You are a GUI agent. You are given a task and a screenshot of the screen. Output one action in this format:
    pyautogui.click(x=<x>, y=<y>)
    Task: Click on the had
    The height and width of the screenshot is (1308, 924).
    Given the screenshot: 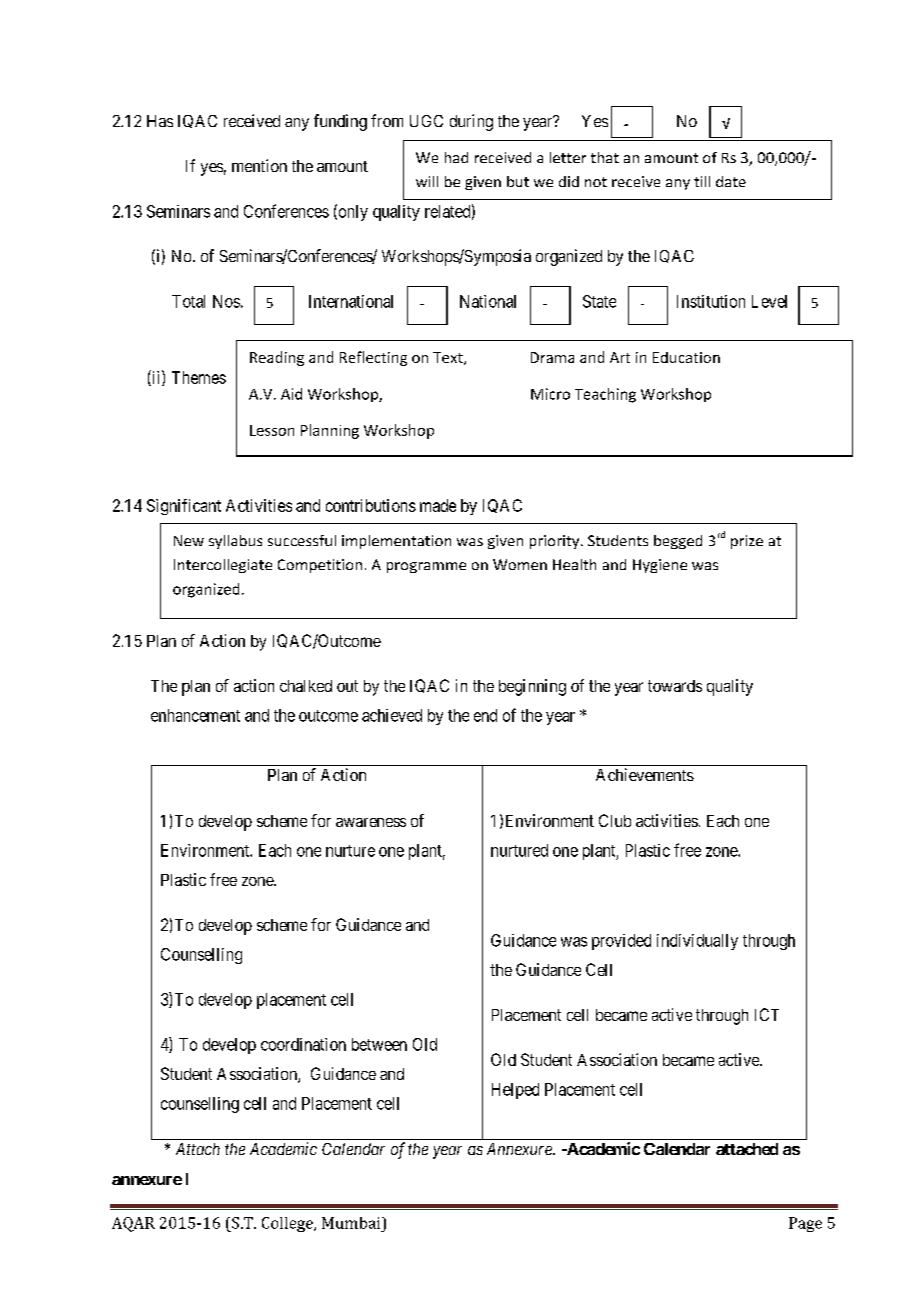 What is the action you would take?
    pyautogui.click(x=456, y=157)
